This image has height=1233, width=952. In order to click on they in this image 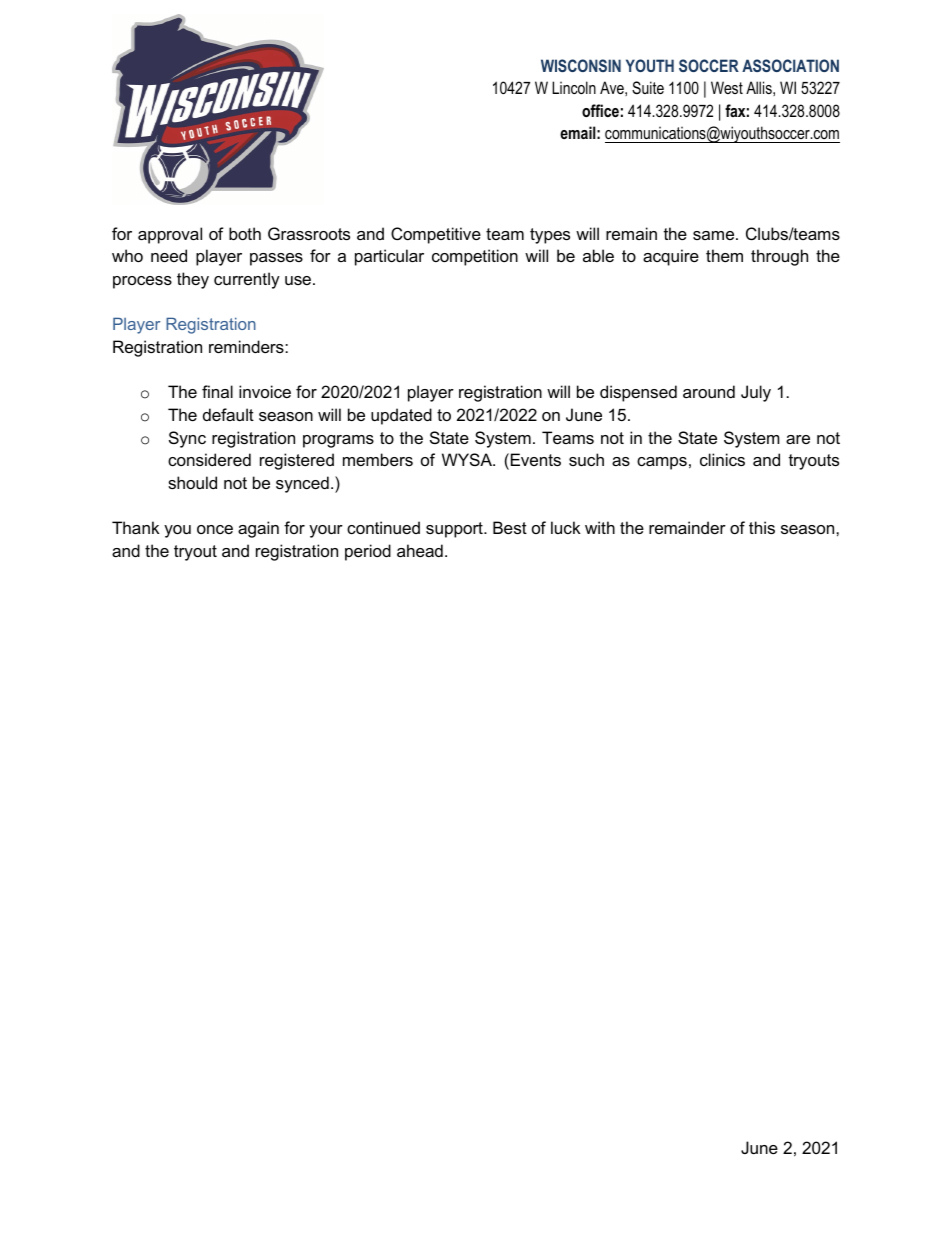, I will do `click(193, 280)`.
